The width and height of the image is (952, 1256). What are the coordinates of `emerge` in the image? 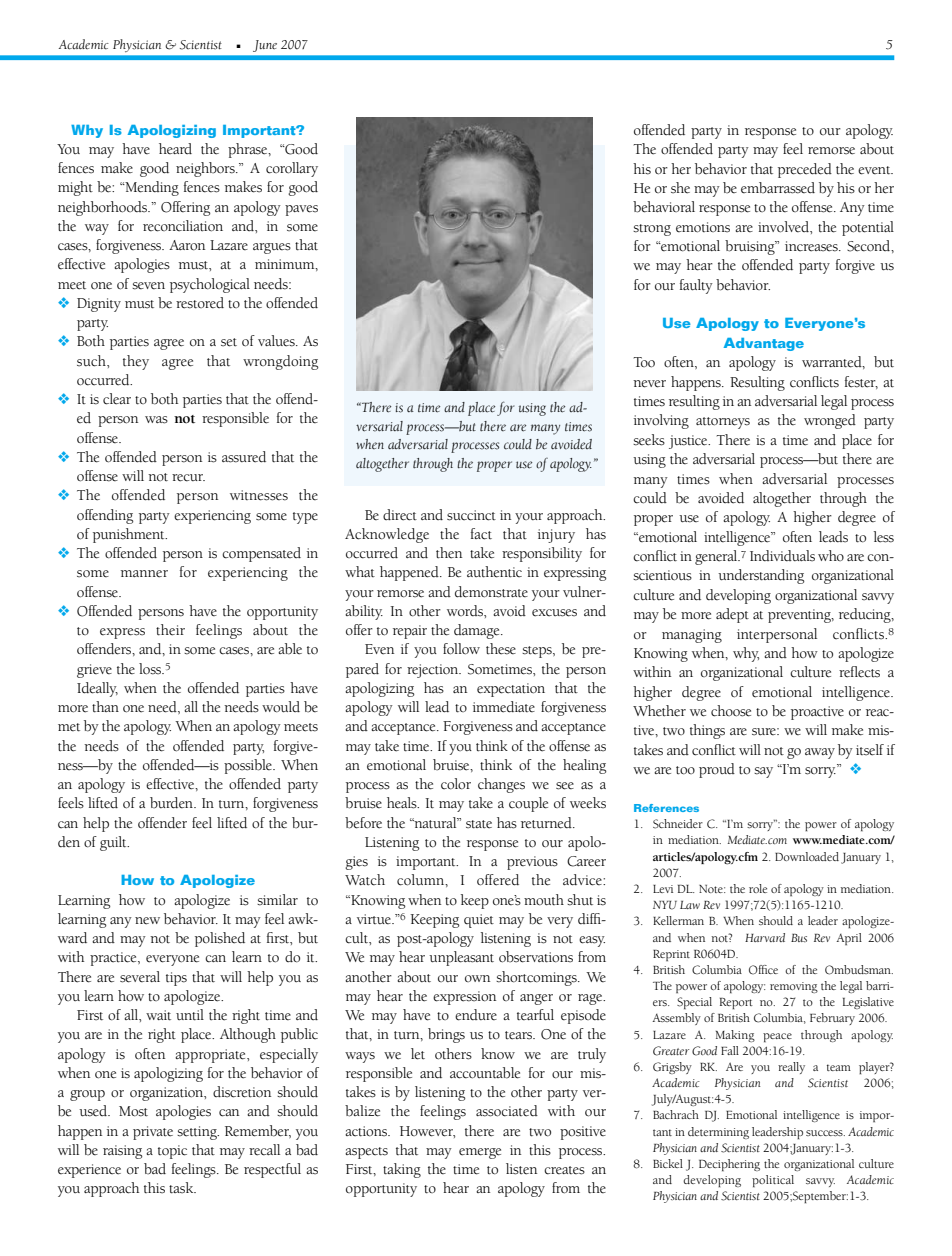 It's located at (480, 1153).
